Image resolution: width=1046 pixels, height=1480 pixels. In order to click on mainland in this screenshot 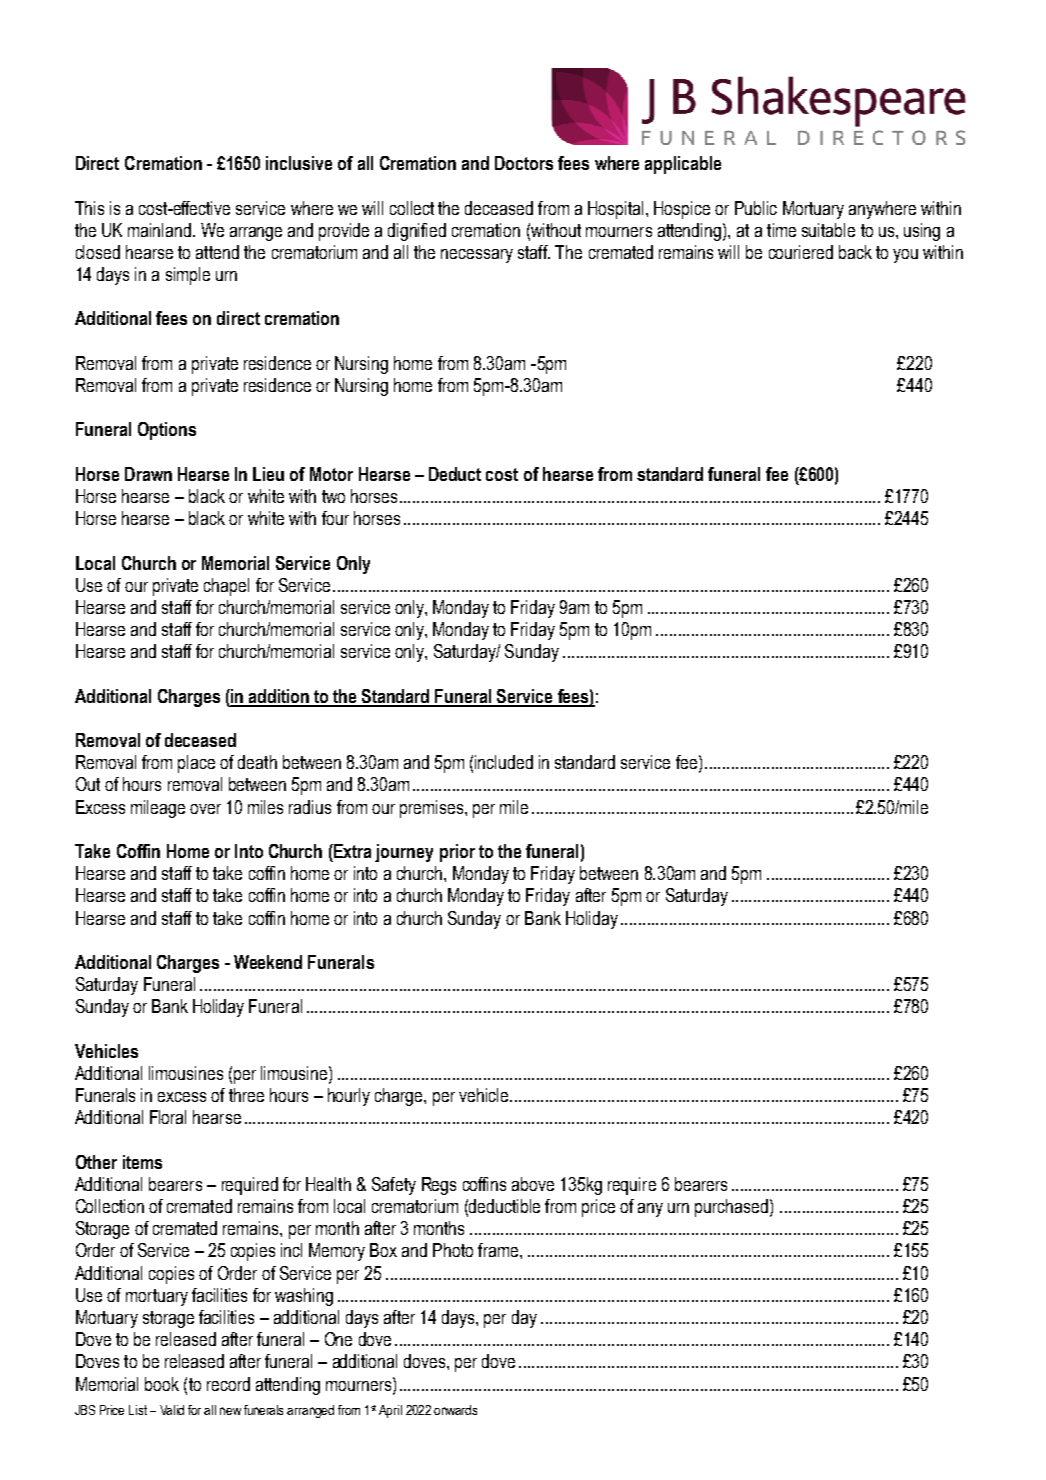, I will do `click(161, 230)`.
